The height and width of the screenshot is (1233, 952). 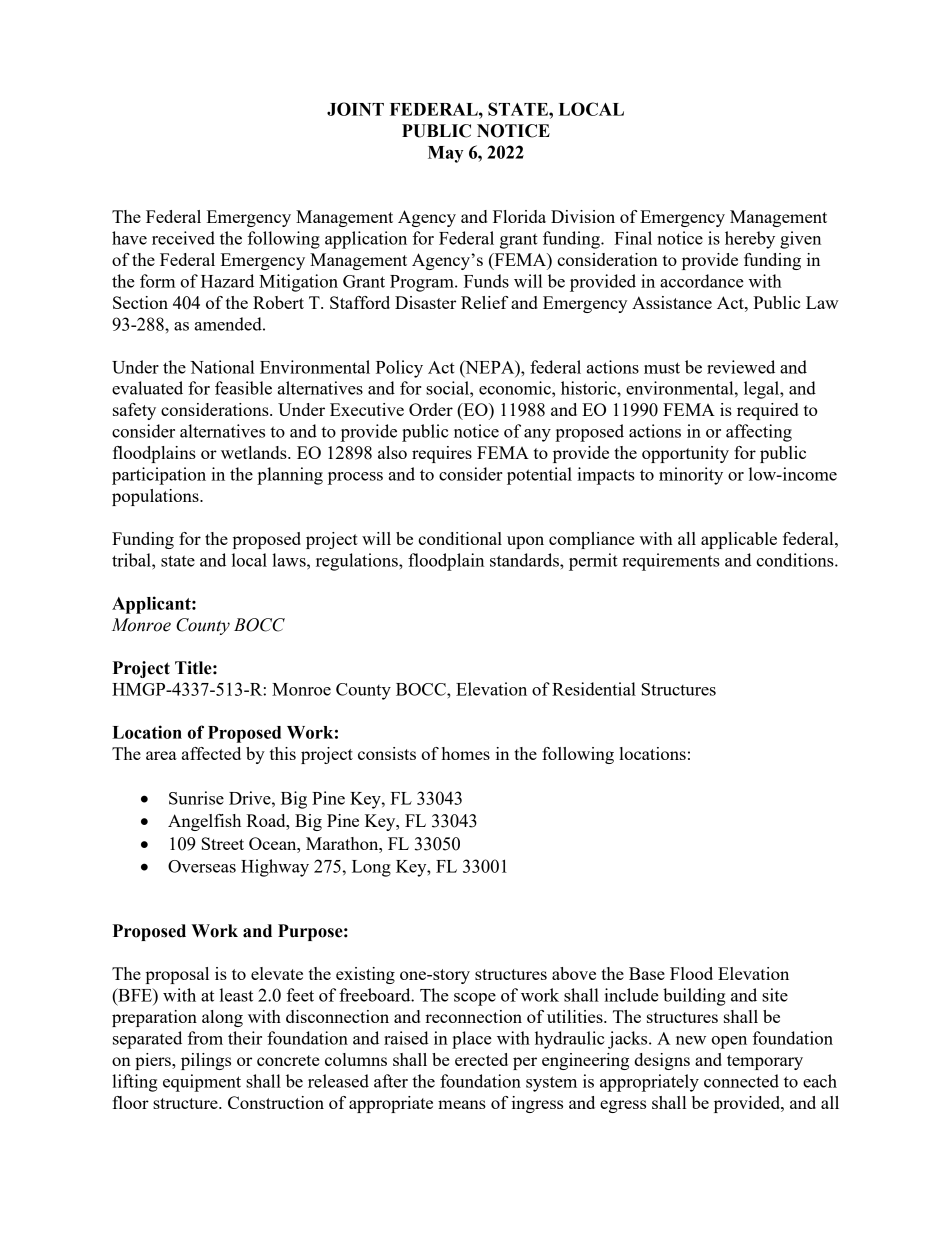 I want to click on National, so click(x=222, y=367).
